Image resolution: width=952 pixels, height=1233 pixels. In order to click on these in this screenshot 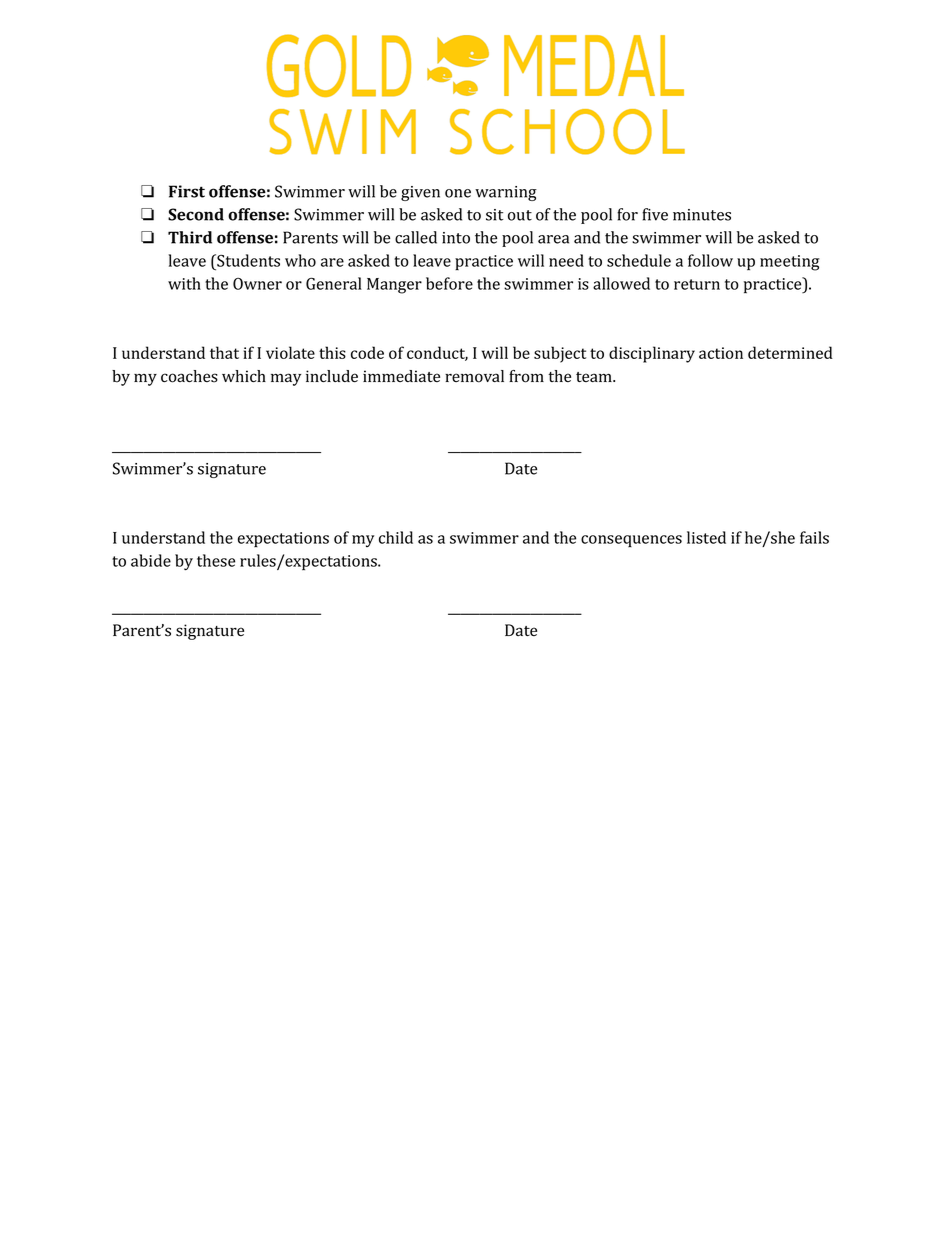, I will do `click(216, 560)`.
